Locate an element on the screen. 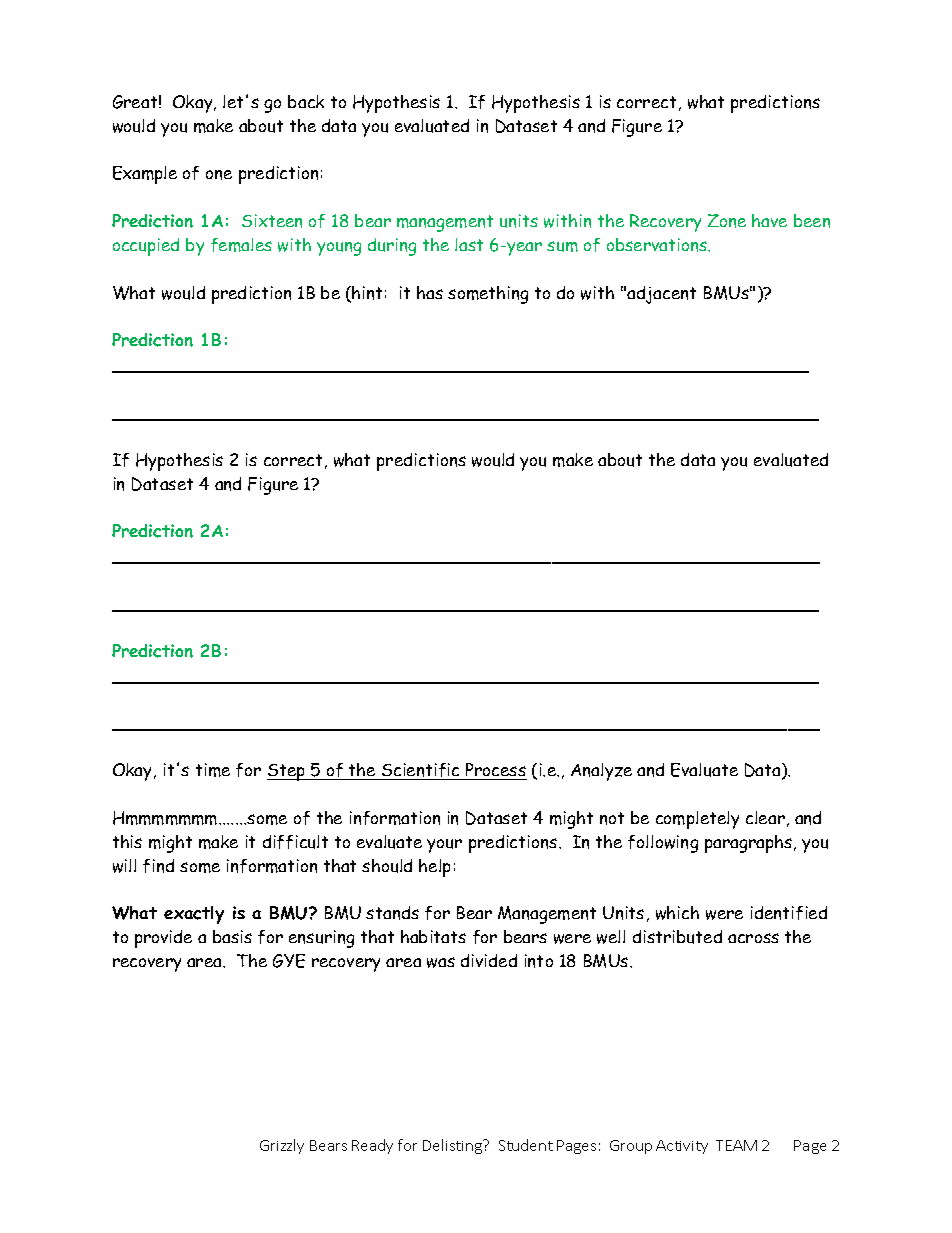 The width and height of the screenshot is (952, 1233). Student is located at coordinates (526, 1145).
